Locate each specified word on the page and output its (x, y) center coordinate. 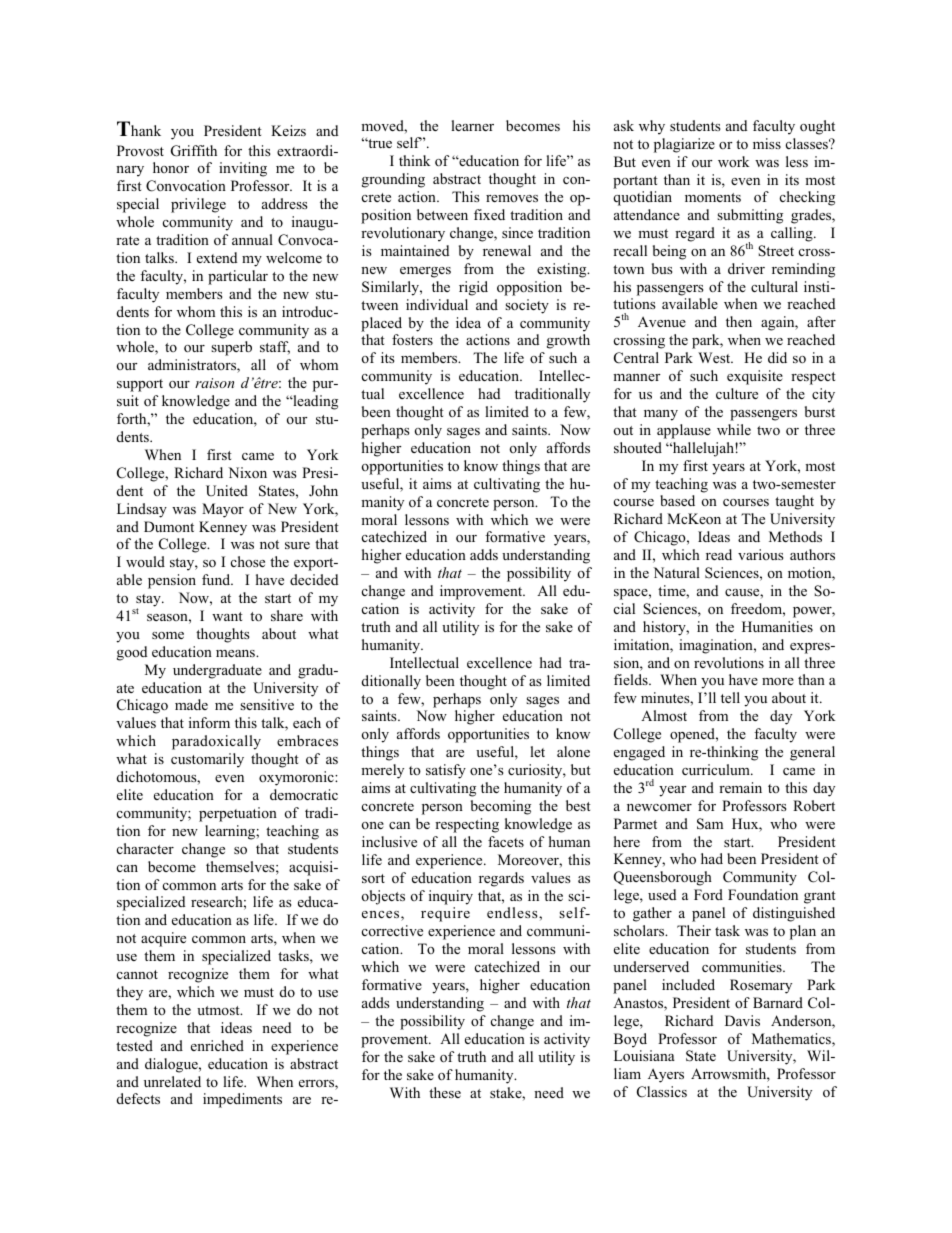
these (445, 1092)
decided (314, 579)
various (761, 554)
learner (472, 125)
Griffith (194, 151)
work (734, 161)
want (227, 616)
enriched (217, 1045)
